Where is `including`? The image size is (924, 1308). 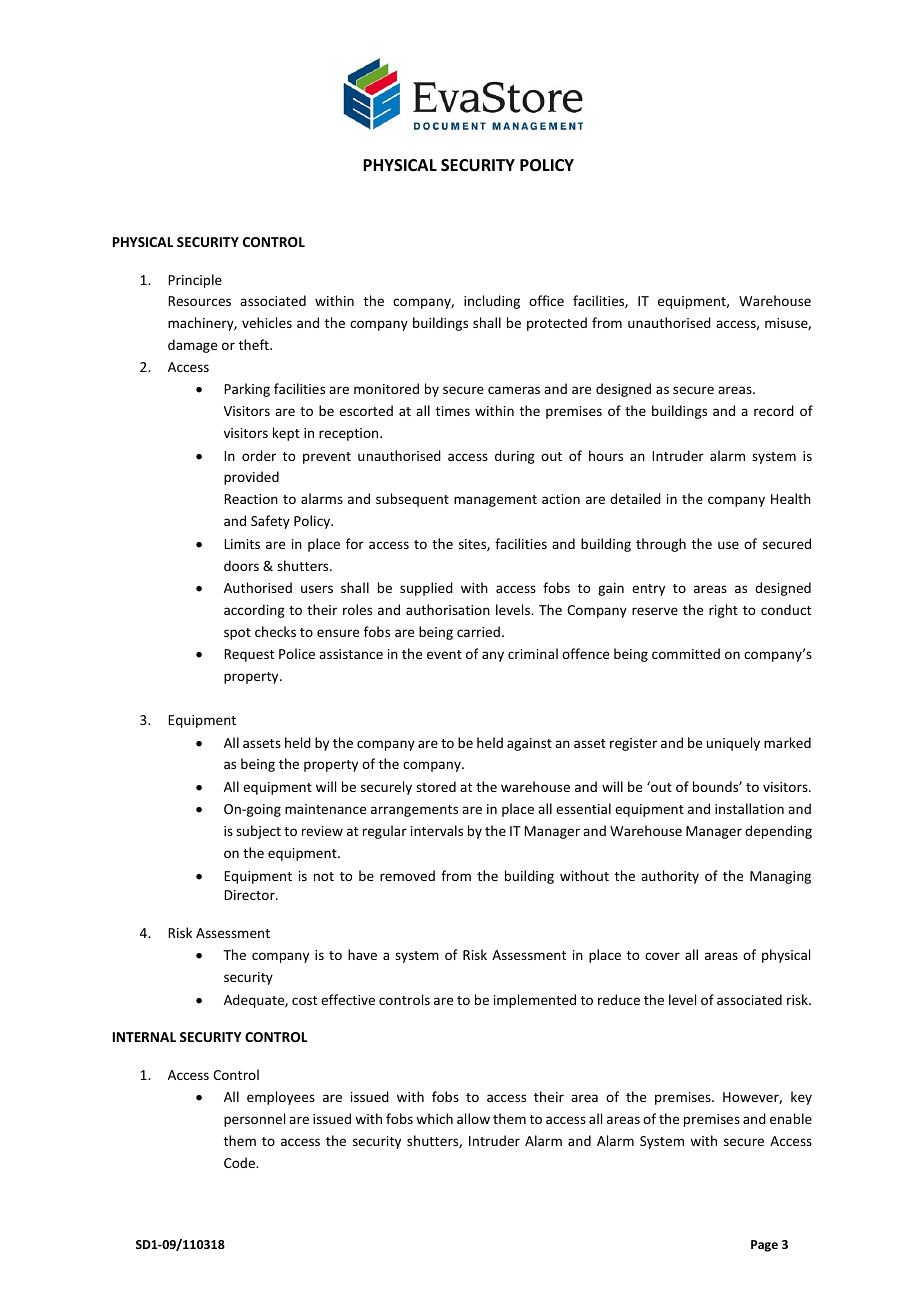
including is located at coordinates (492, 302).
